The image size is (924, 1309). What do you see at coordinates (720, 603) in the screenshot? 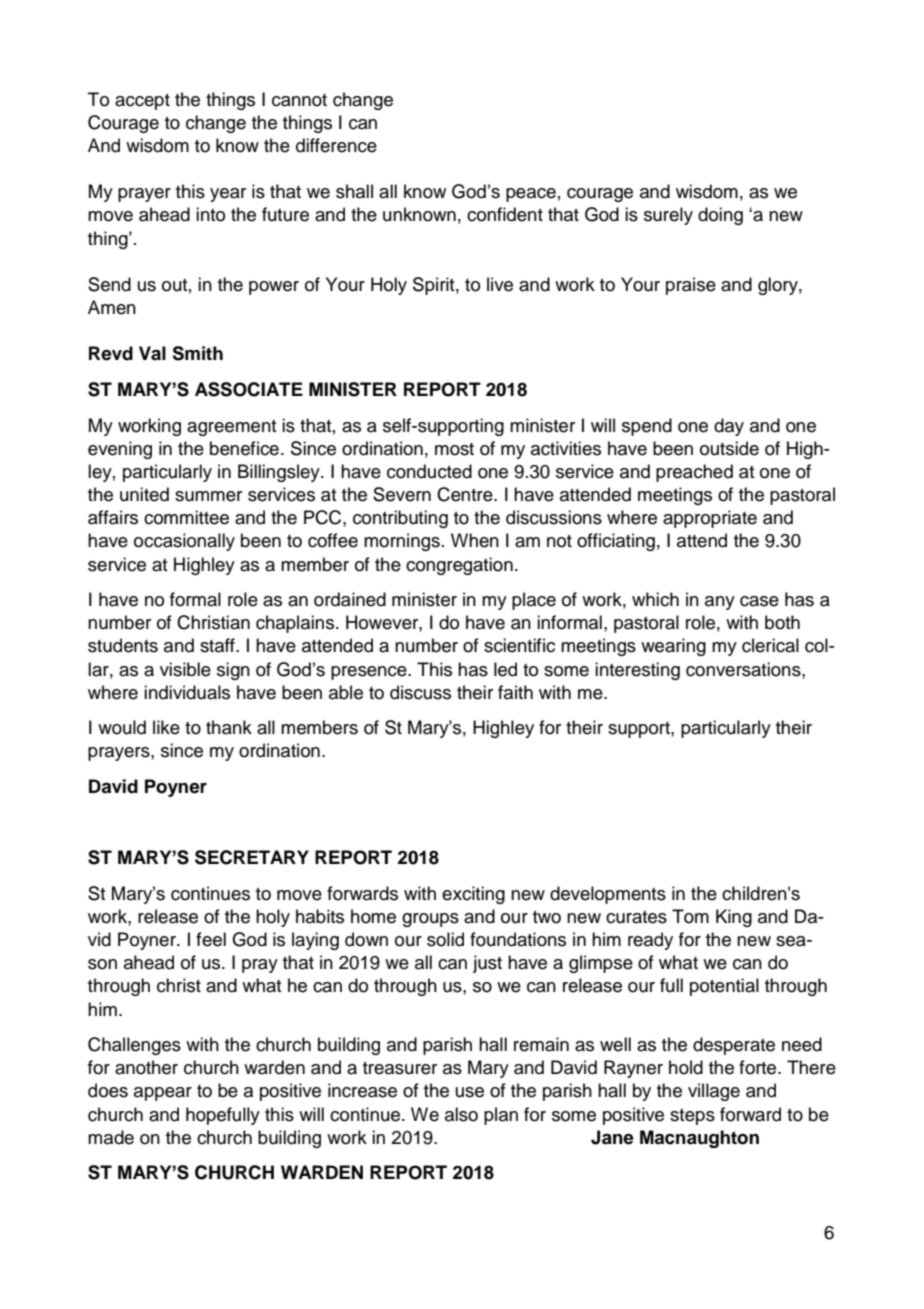
I see `any` at bounding box center [720, 603].
